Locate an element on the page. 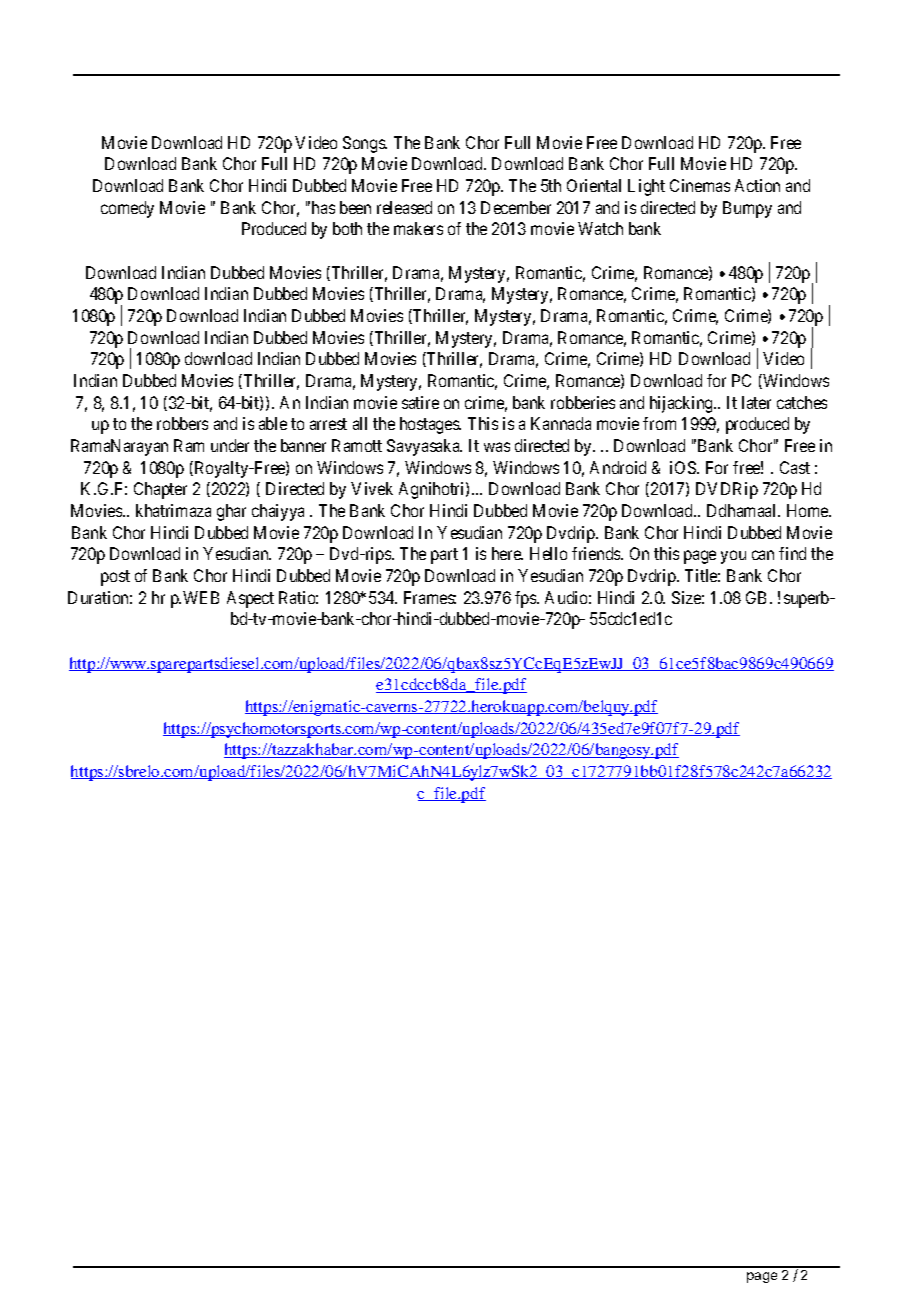  satire is located at coordinates (420, 402).
